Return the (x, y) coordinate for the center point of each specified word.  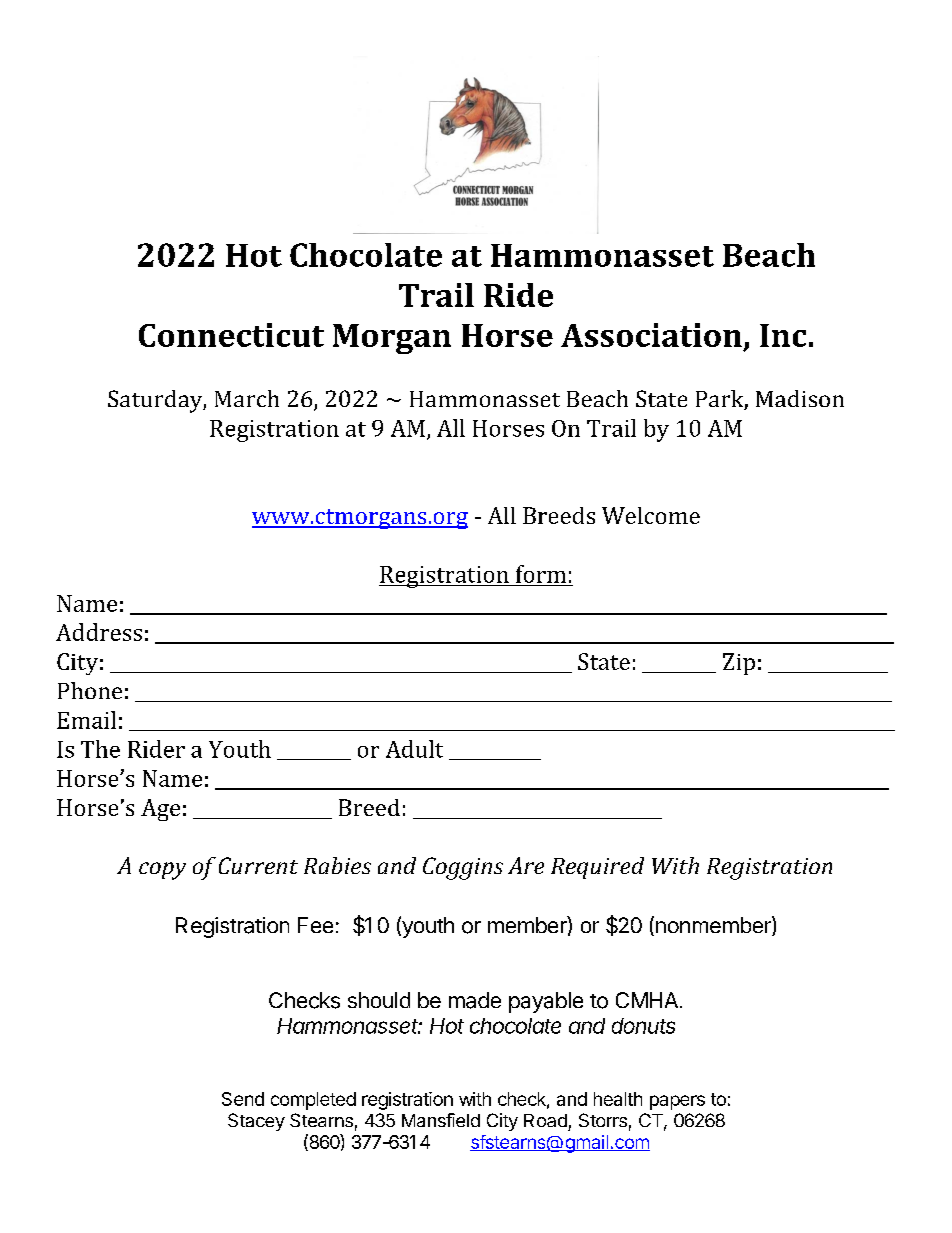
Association (651, 335)
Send (243, 1099)
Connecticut (231, 335)
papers (677, 1102)
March (247, 398)
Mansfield (441, 1120)
